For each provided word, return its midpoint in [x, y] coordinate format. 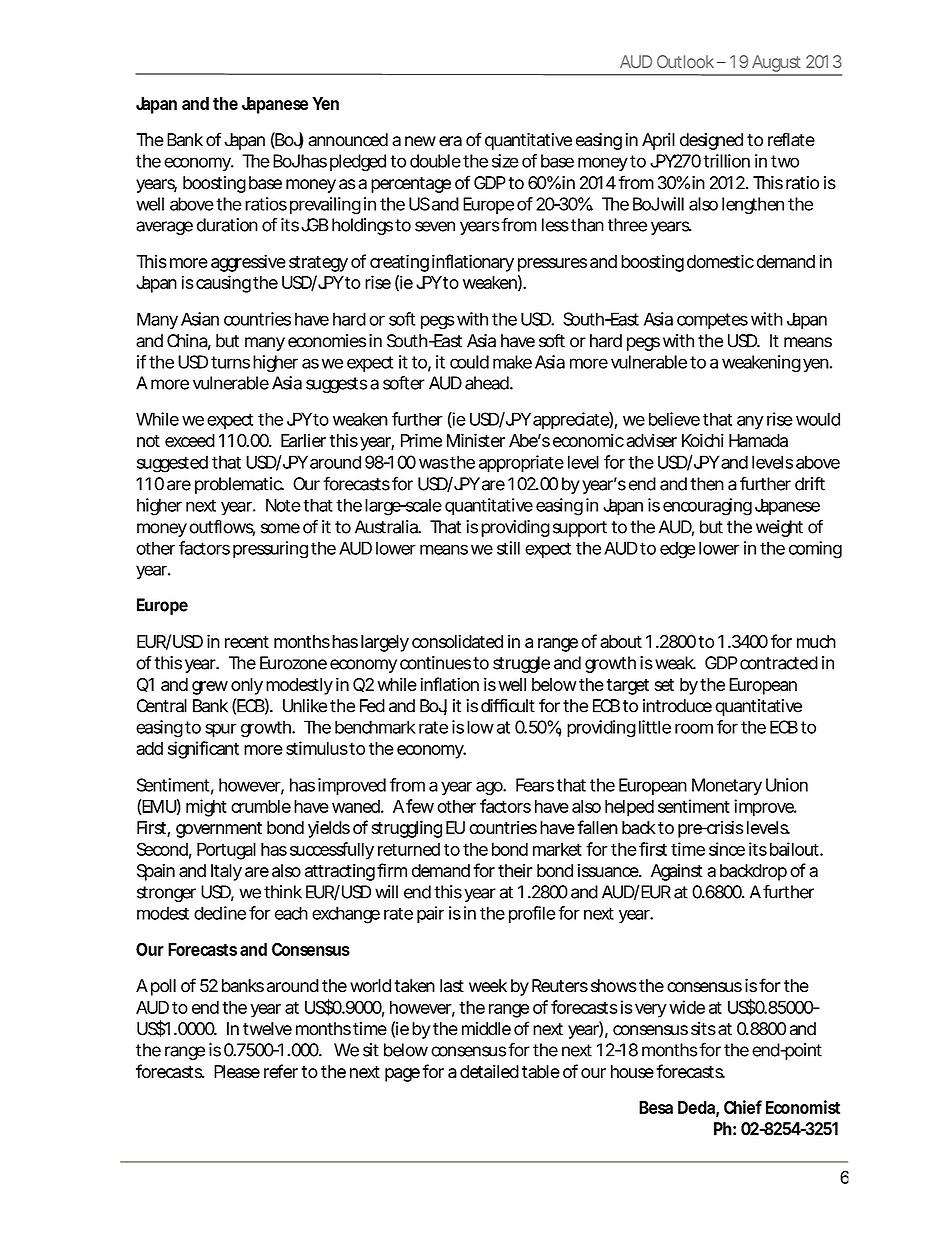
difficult [508, 705]
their [515, 871]
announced [348, 140]
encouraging [707, 507]
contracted [779, 663]
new [420, 141]
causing [223, 284]
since [727, 849]
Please [237, 1072]
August [777, 65]
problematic [239, 485]
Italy [226, 872]
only [247, 686]
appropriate [521, 464]
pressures [552, 265]
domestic [720, 261]
